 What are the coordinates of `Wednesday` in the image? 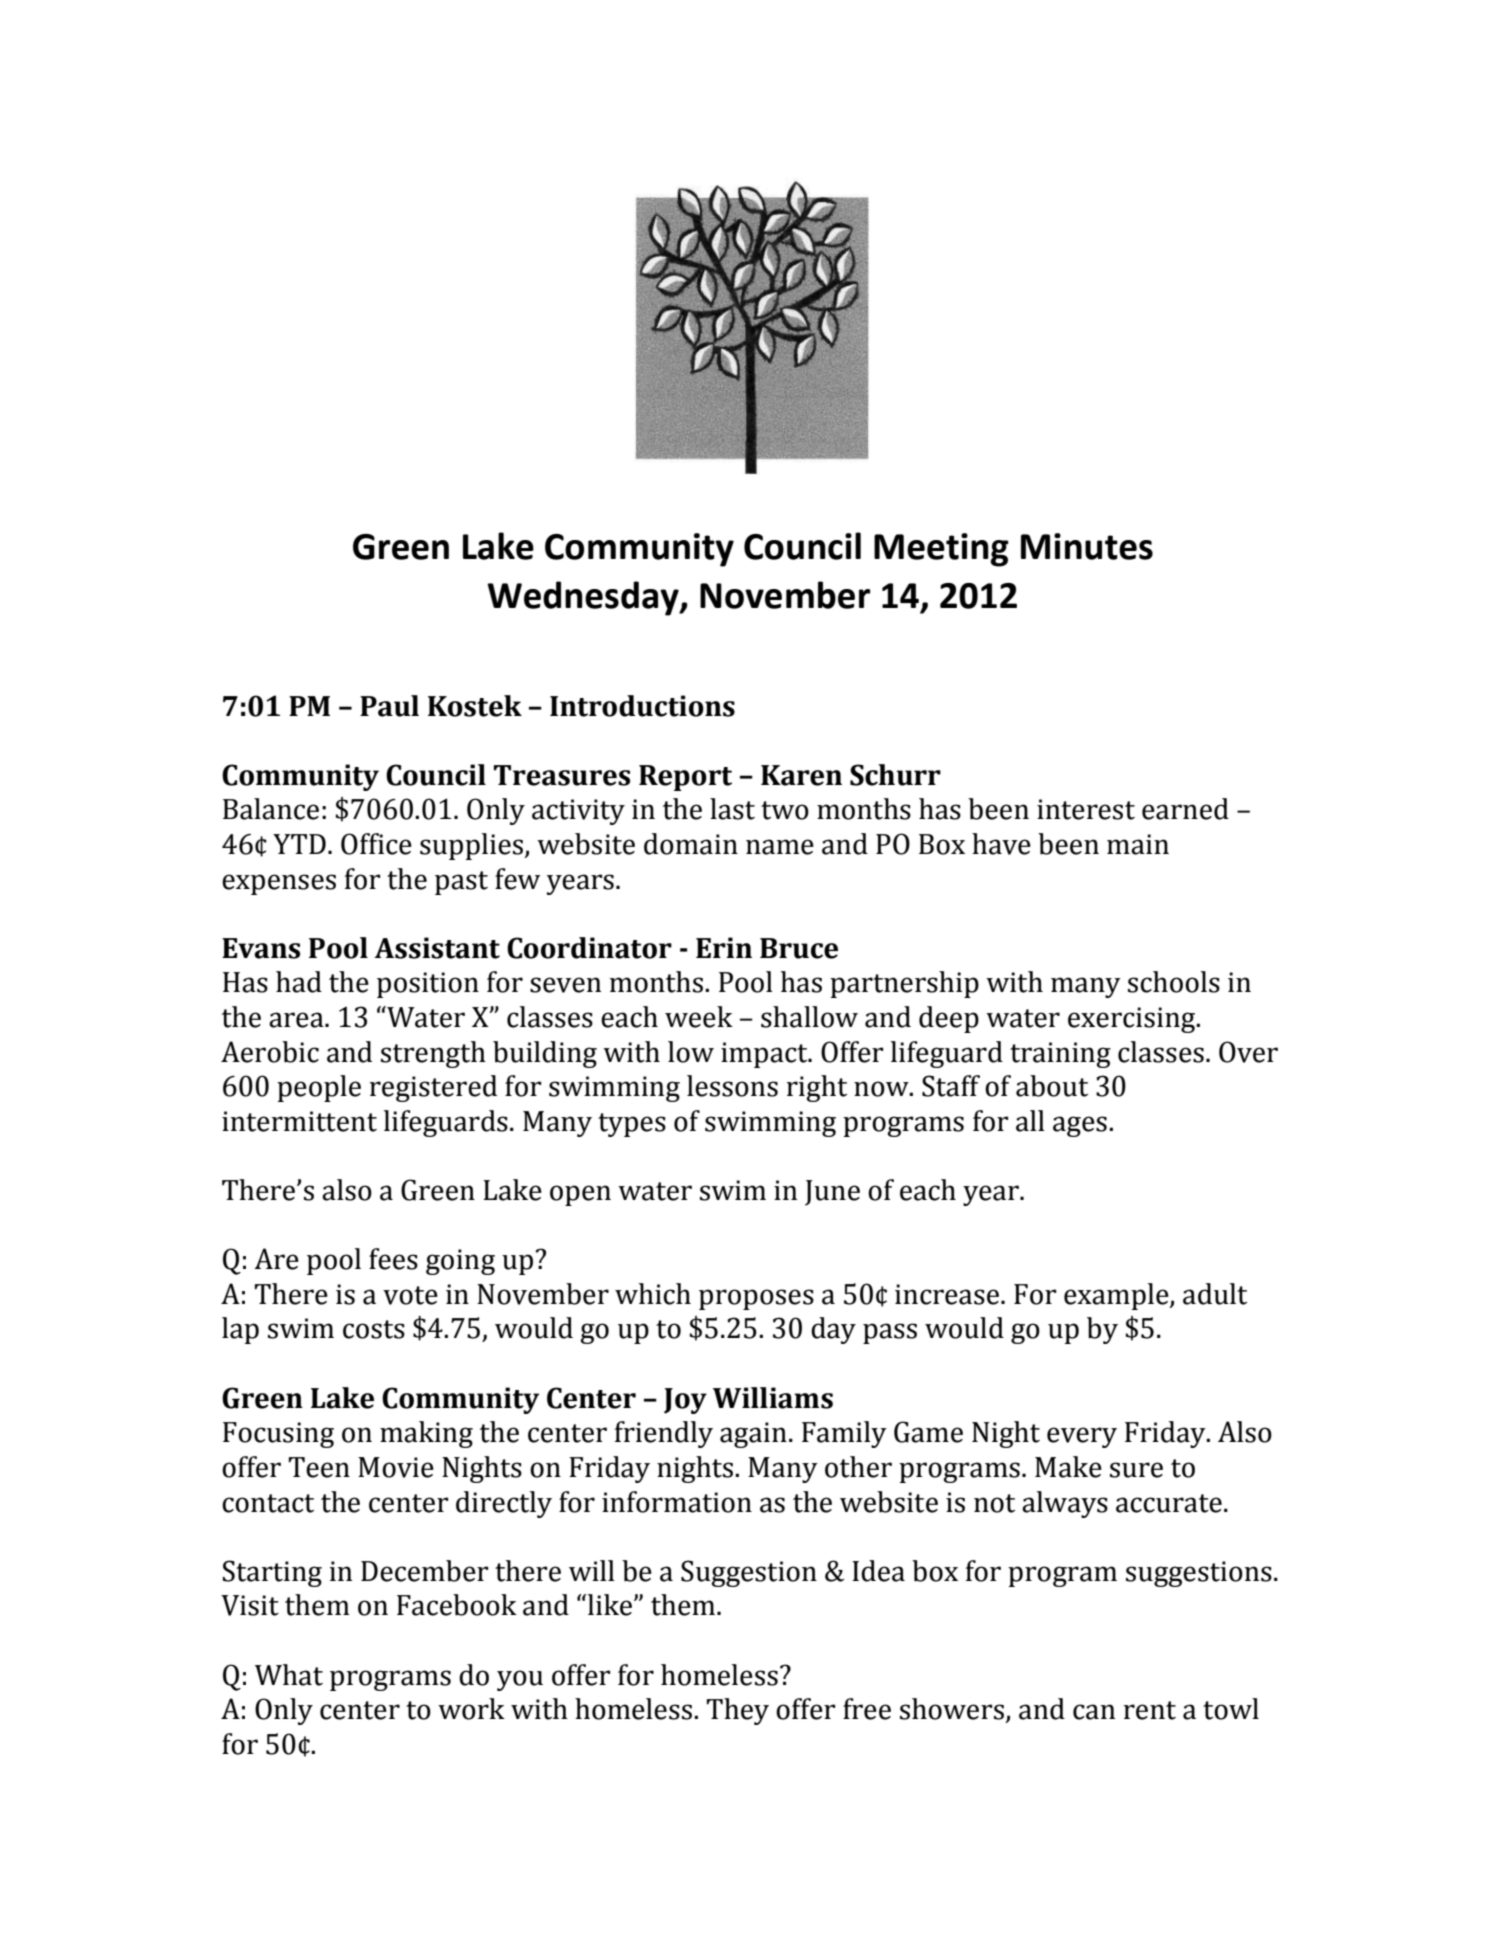 It's located at (584, 598).
